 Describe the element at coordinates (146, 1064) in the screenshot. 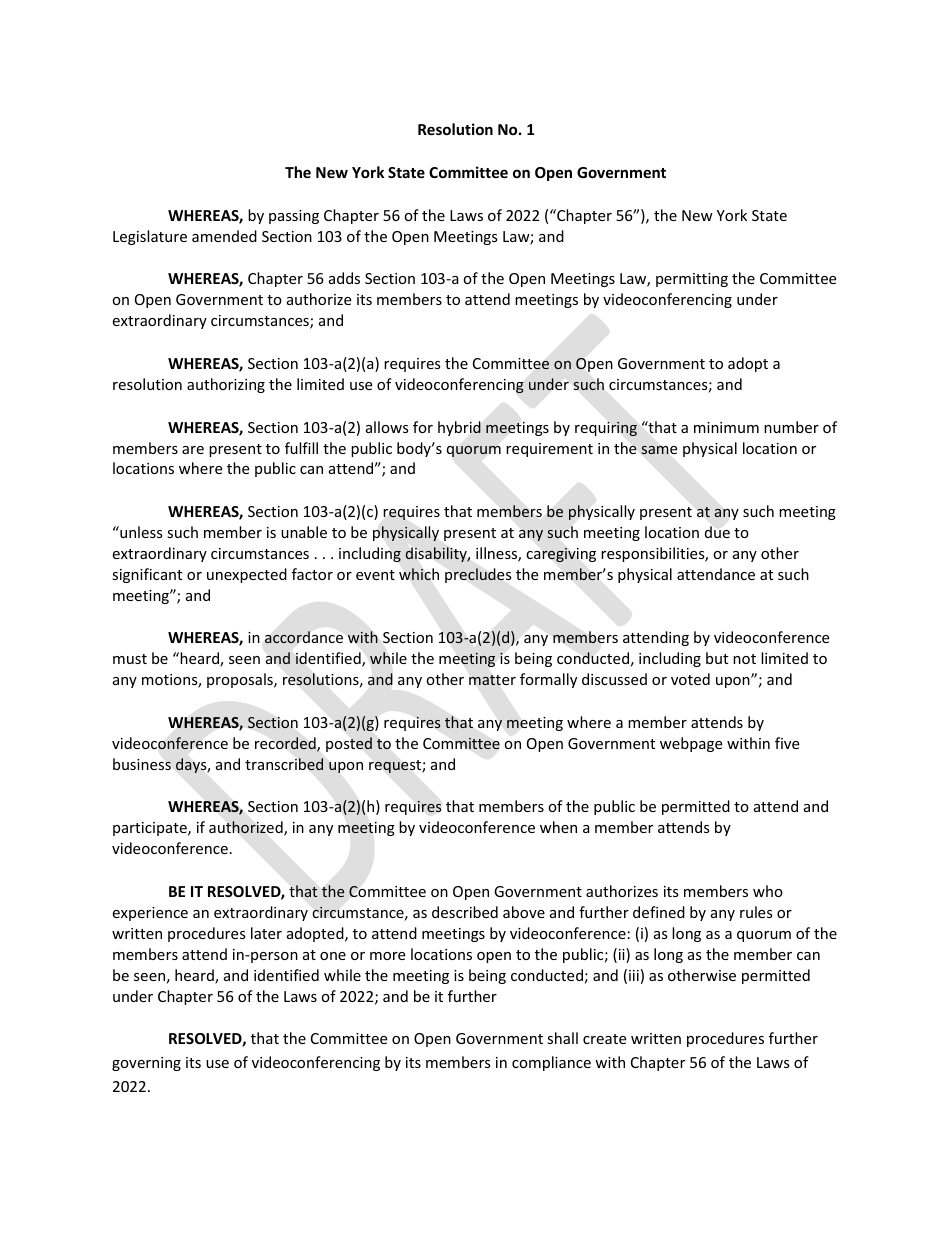

I see `governing` at that location.
